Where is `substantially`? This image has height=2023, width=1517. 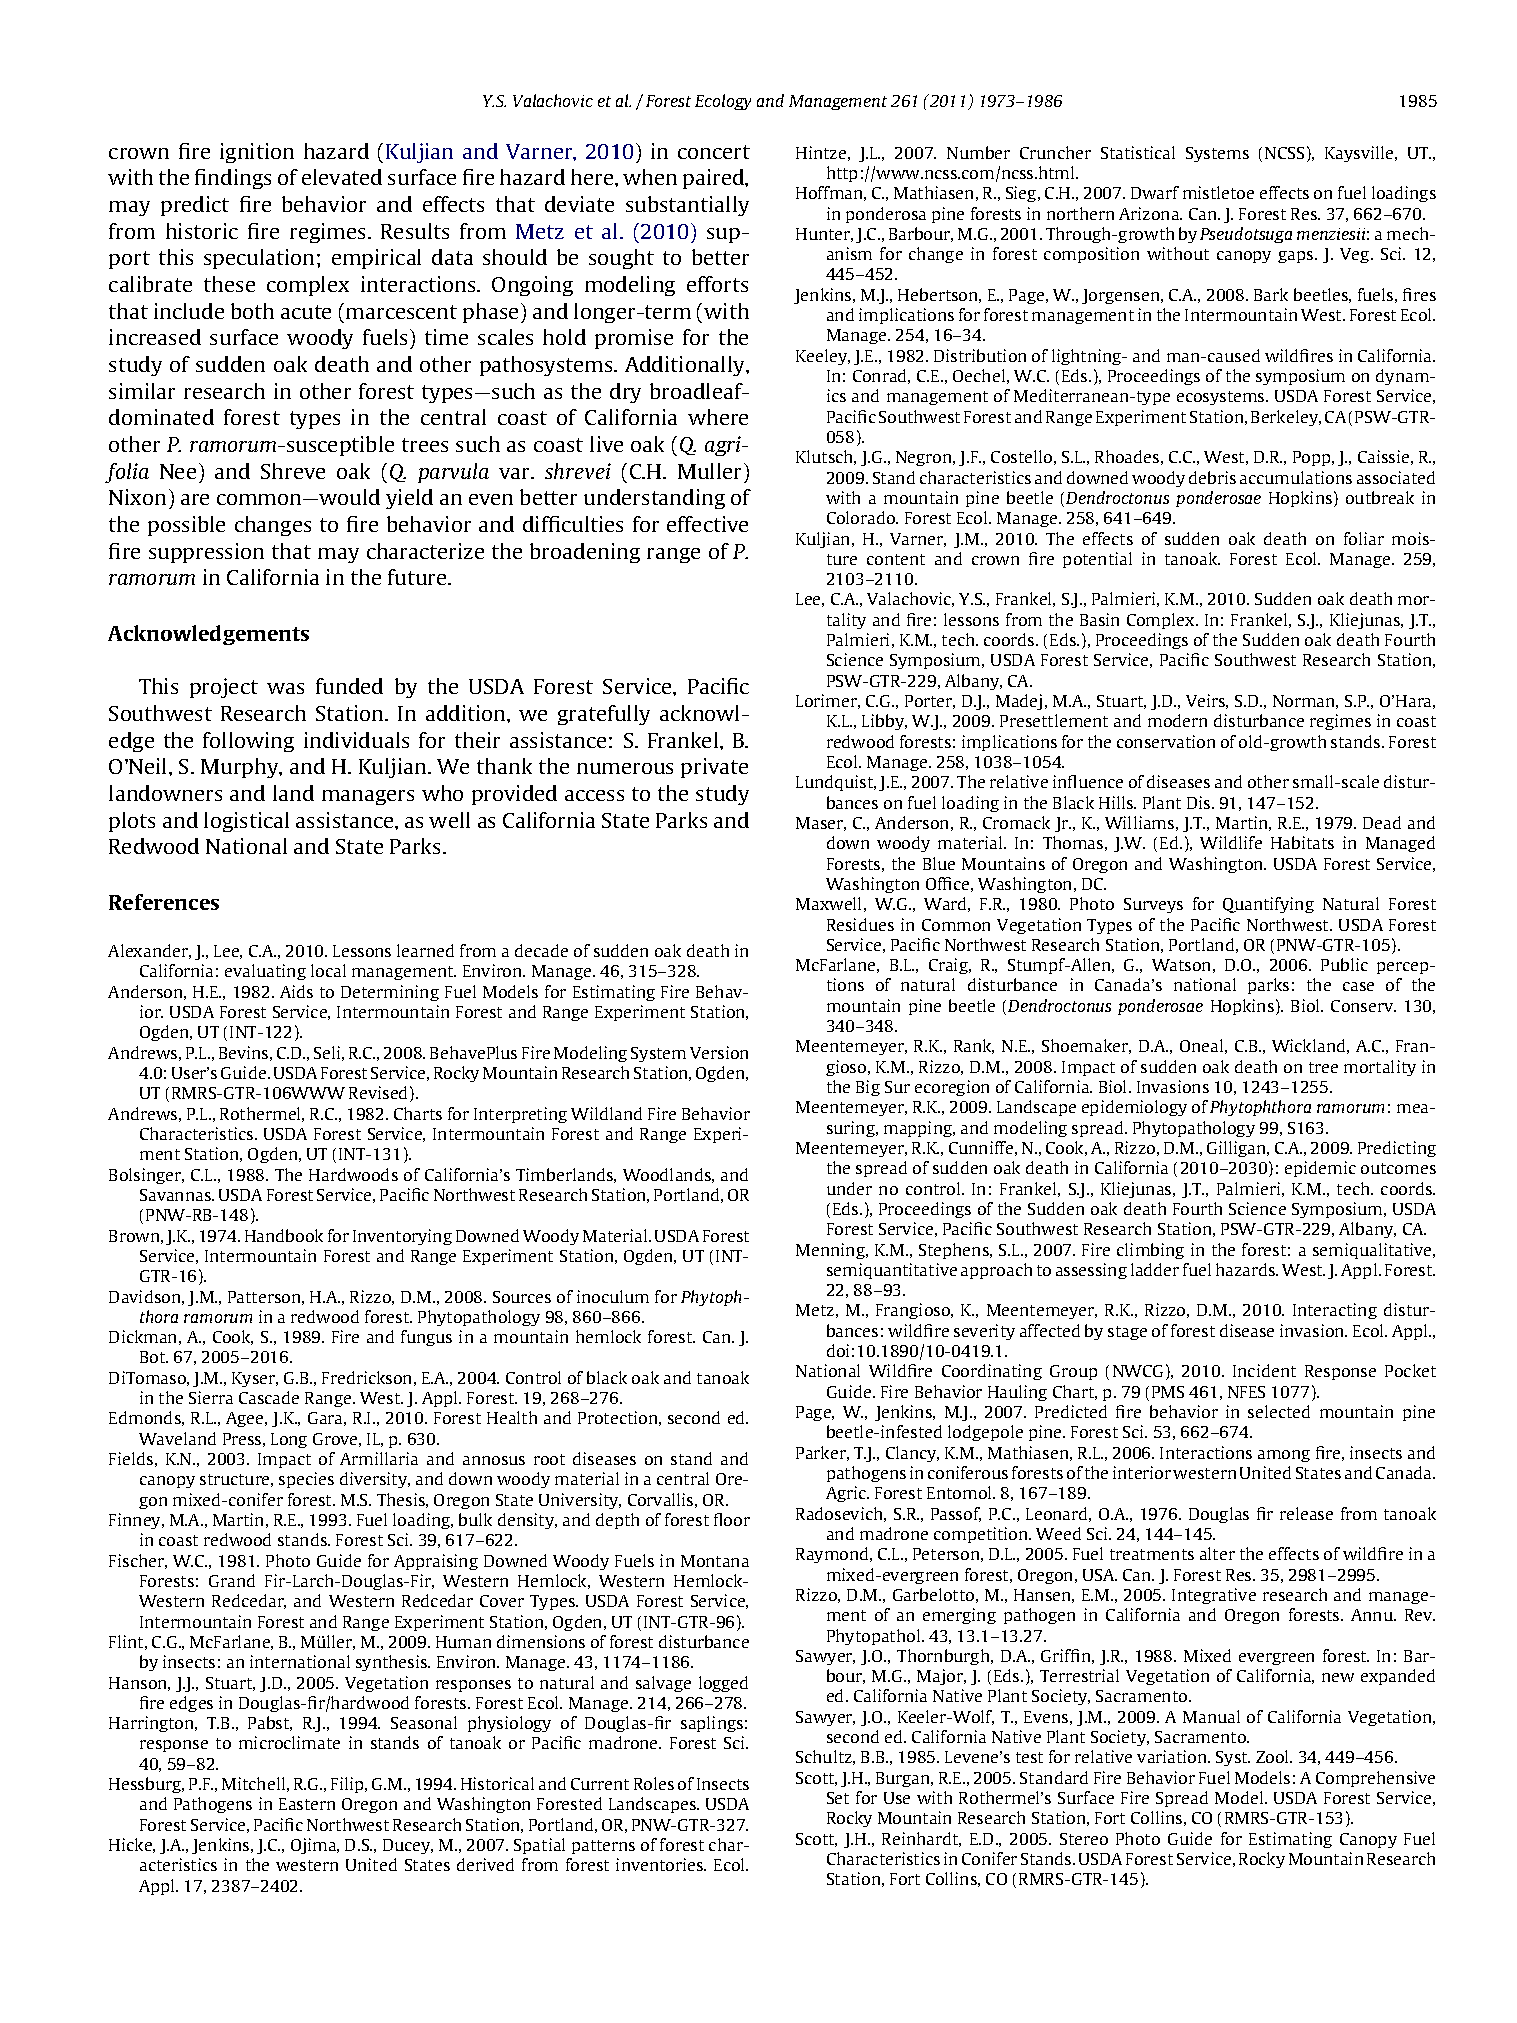
substantially is located at coordinates (687, 206).
